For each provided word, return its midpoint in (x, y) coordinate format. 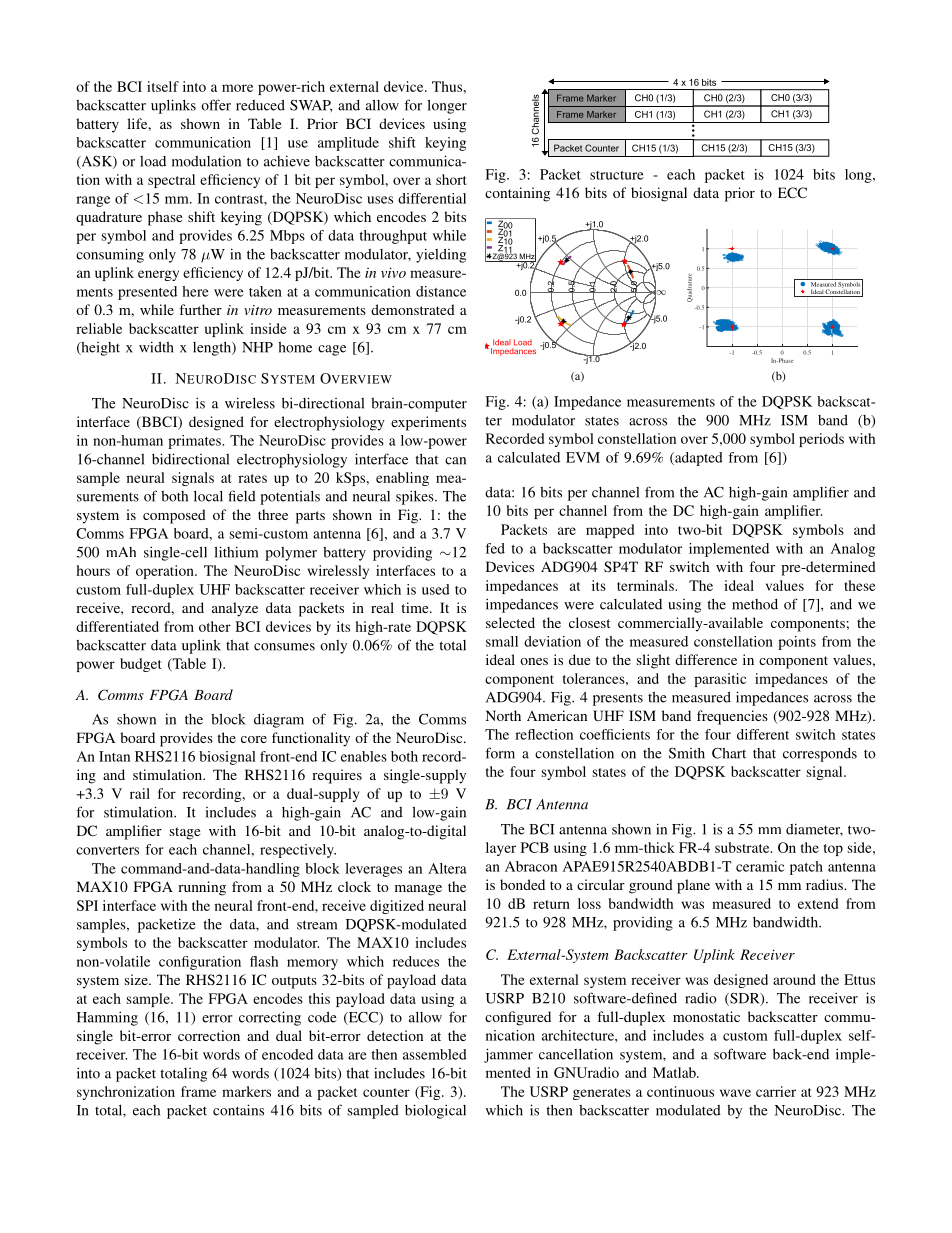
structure (617, 175)
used (436, 589)
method (755, 604)
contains (238, 1110)
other (215, 626)
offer (216, 105)
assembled (435, 1054)
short (451, 179)
